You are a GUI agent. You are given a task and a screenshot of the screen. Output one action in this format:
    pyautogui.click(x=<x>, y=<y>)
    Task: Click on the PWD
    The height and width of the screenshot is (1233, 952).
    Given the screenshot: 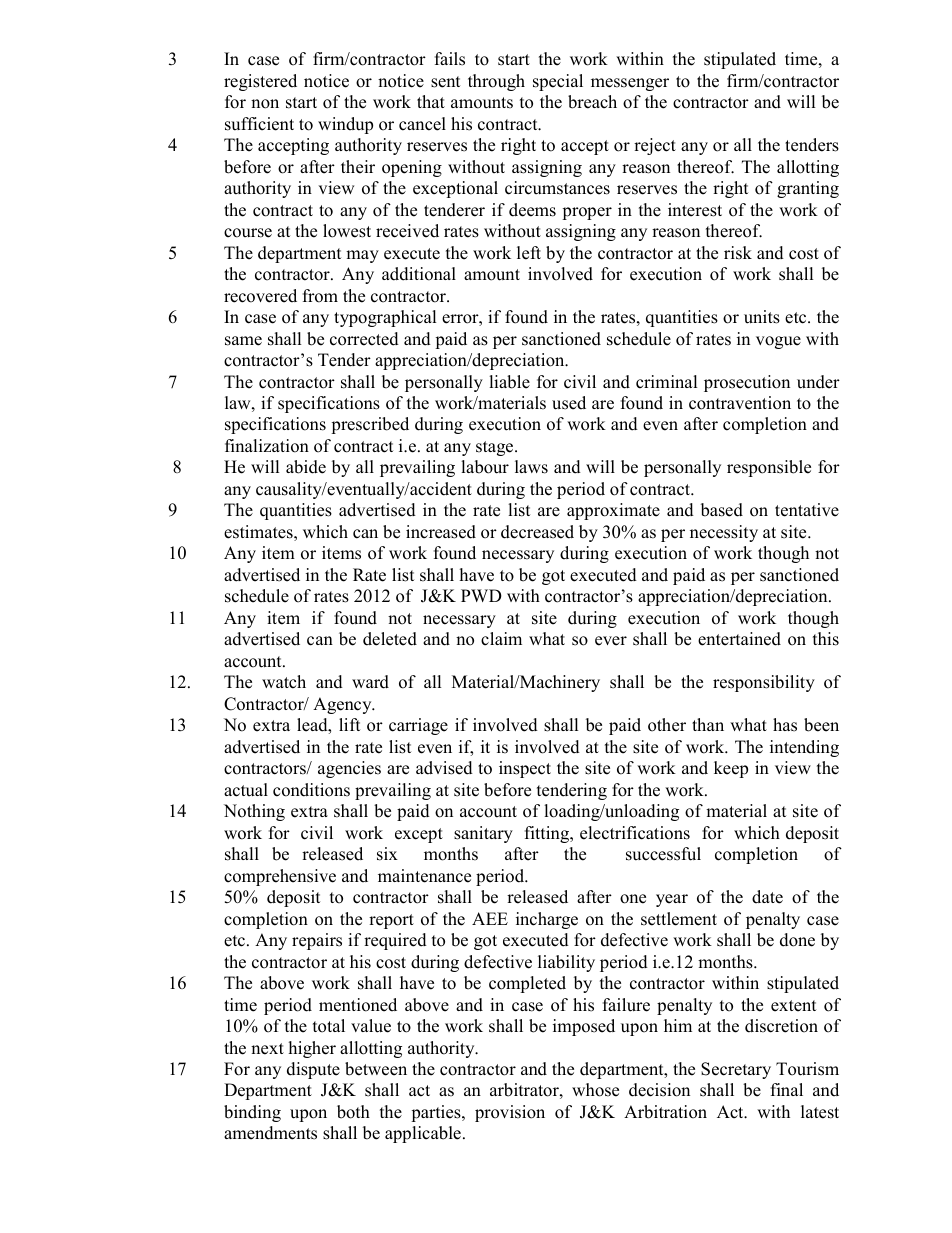 What is the action you would take?
    pyautogui.click(x=481, y=595)
